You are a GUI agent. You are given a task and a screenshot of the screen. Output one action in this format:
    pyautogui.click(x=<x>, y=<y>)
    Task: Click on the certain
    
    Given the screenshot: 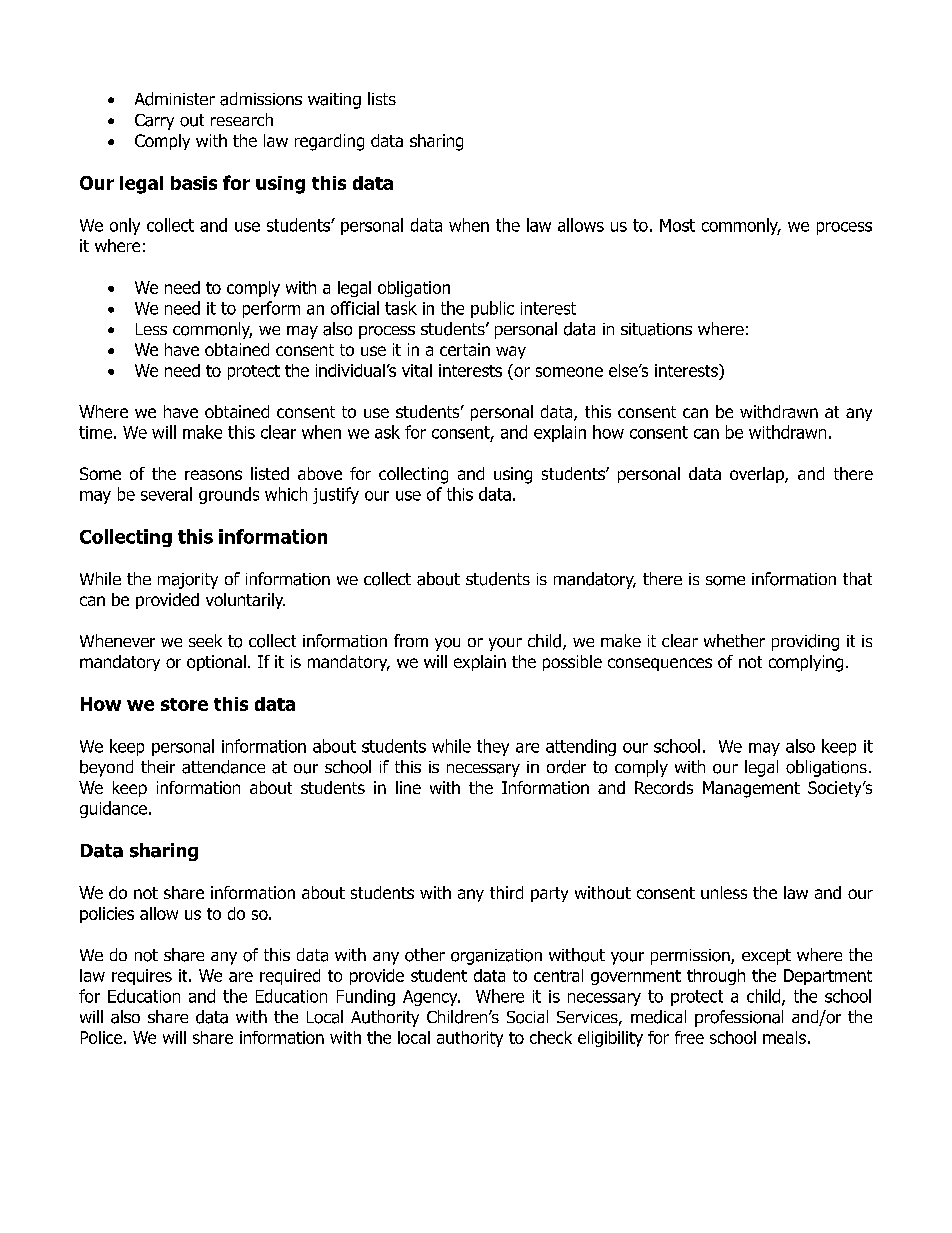 What is the action you would take?
    pyautogui.click(x=465, y=349)
